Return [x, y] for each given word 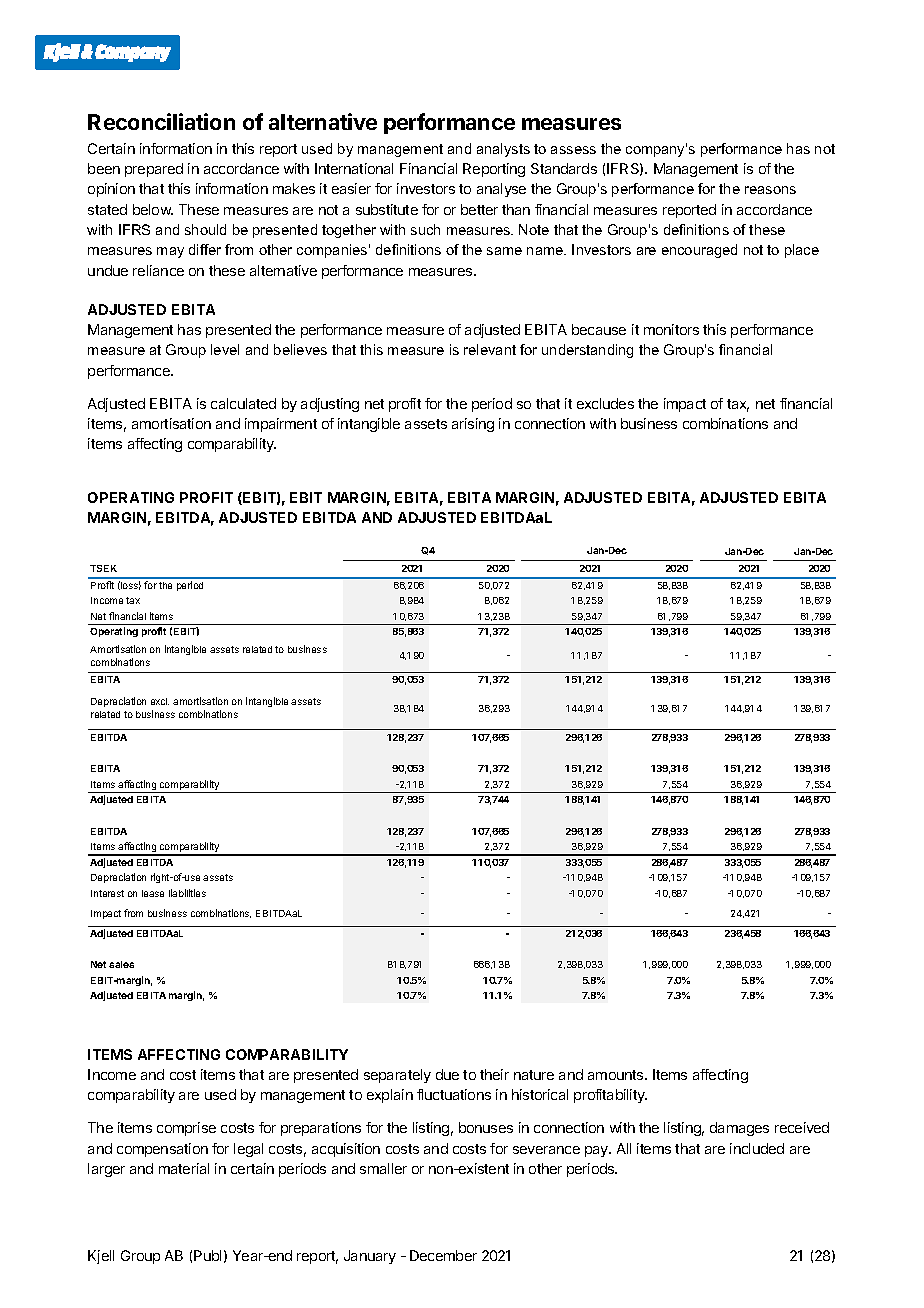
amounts [617, 1075]
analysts [503, 150]
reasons [770, 190]
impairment [281, 425]
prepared [154, 170]
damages [739, 1129]
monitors [671, 329]
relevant [490, 349]
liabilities [187, 893]
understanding [587, 351]
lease [153, 893]
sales [121, 964]
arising [473, 425]
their [494, 1074]
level [225, 349]
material [184, 1168]
